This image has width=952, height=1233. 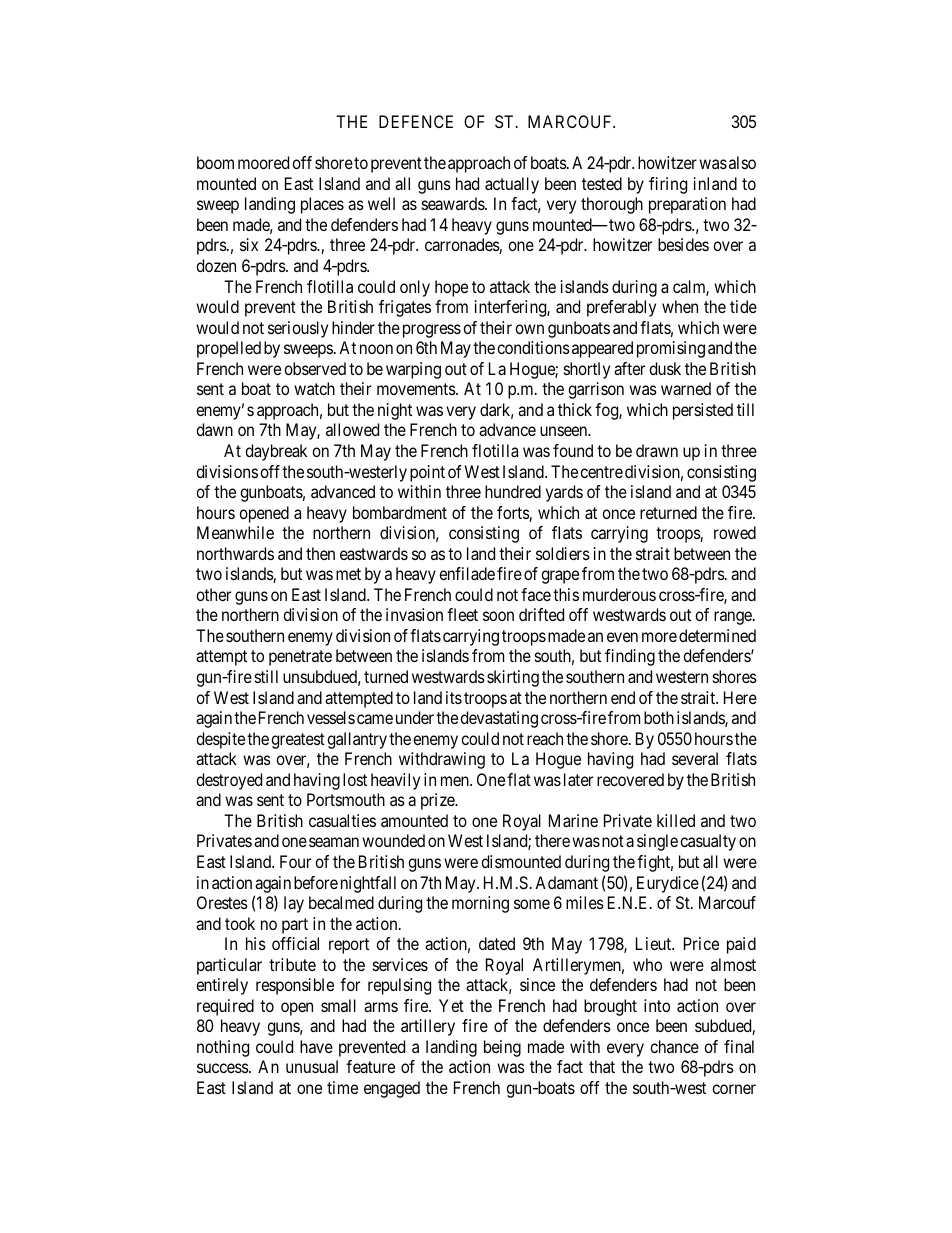 I want to click on killed, so click(x=676, y=820).
